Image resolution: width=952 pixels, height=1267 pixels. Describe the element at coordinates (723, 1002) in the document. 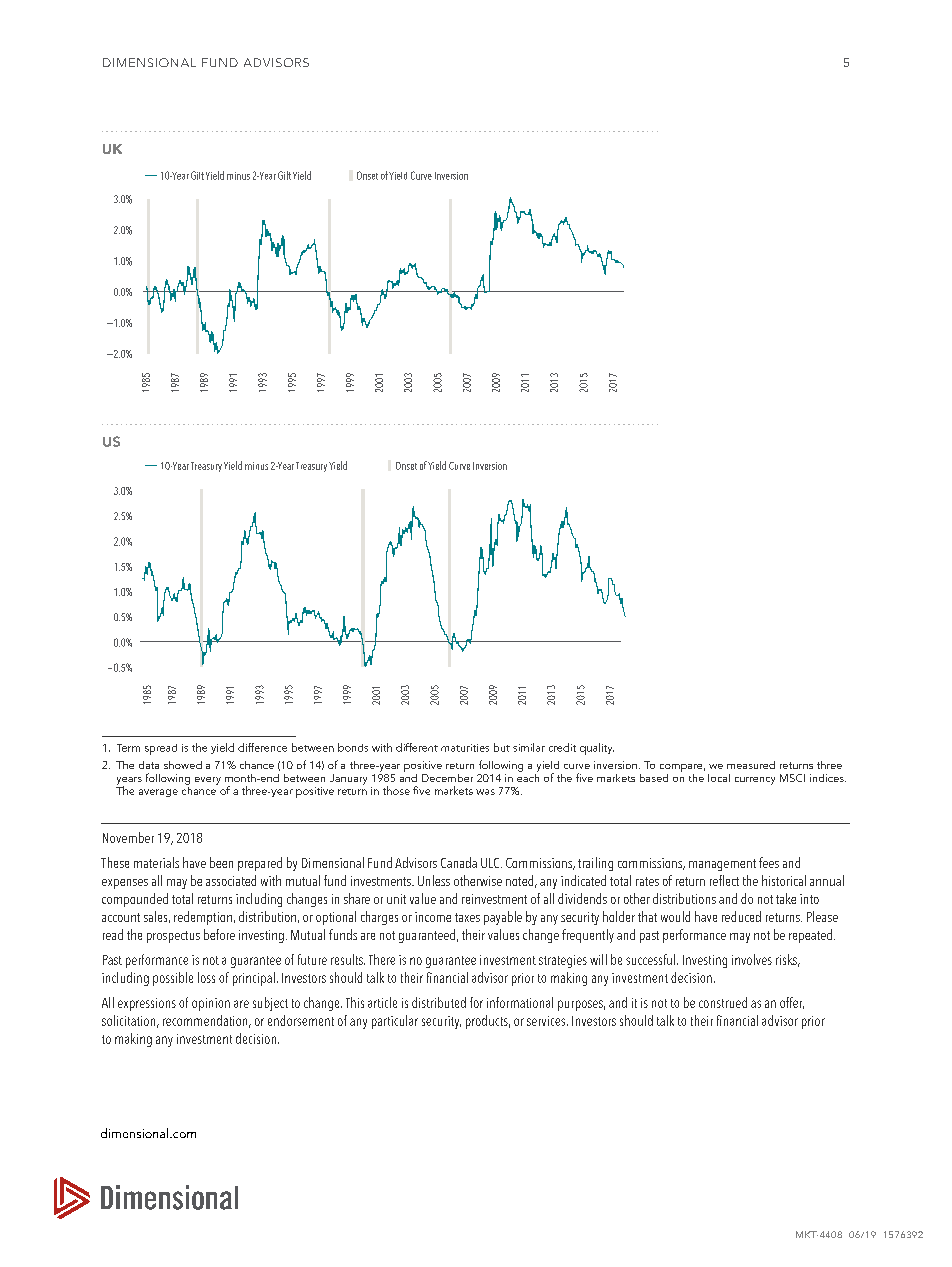

I see `construed` at that location.
